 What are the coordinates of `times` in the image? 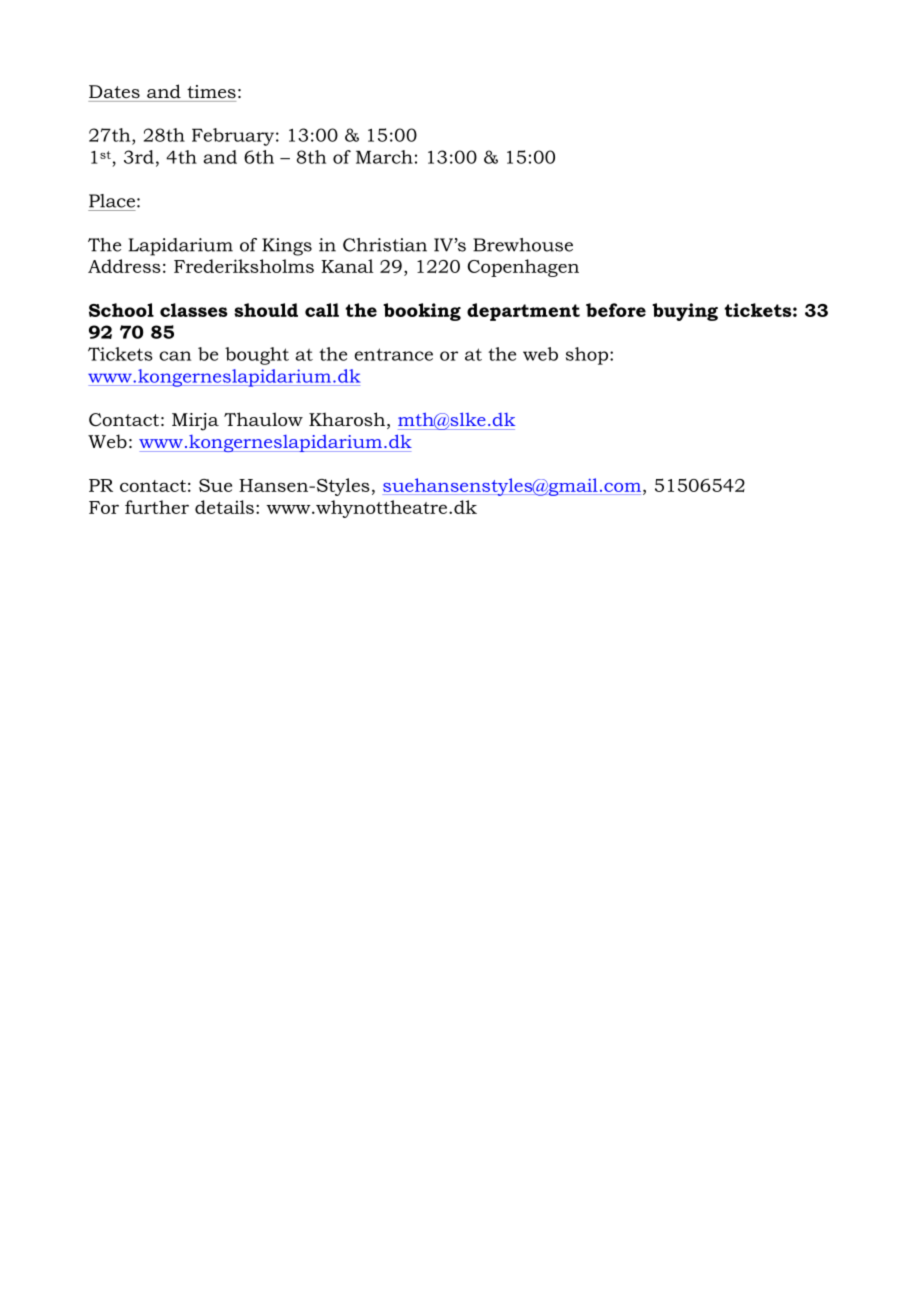 It's located at (211, 91).
